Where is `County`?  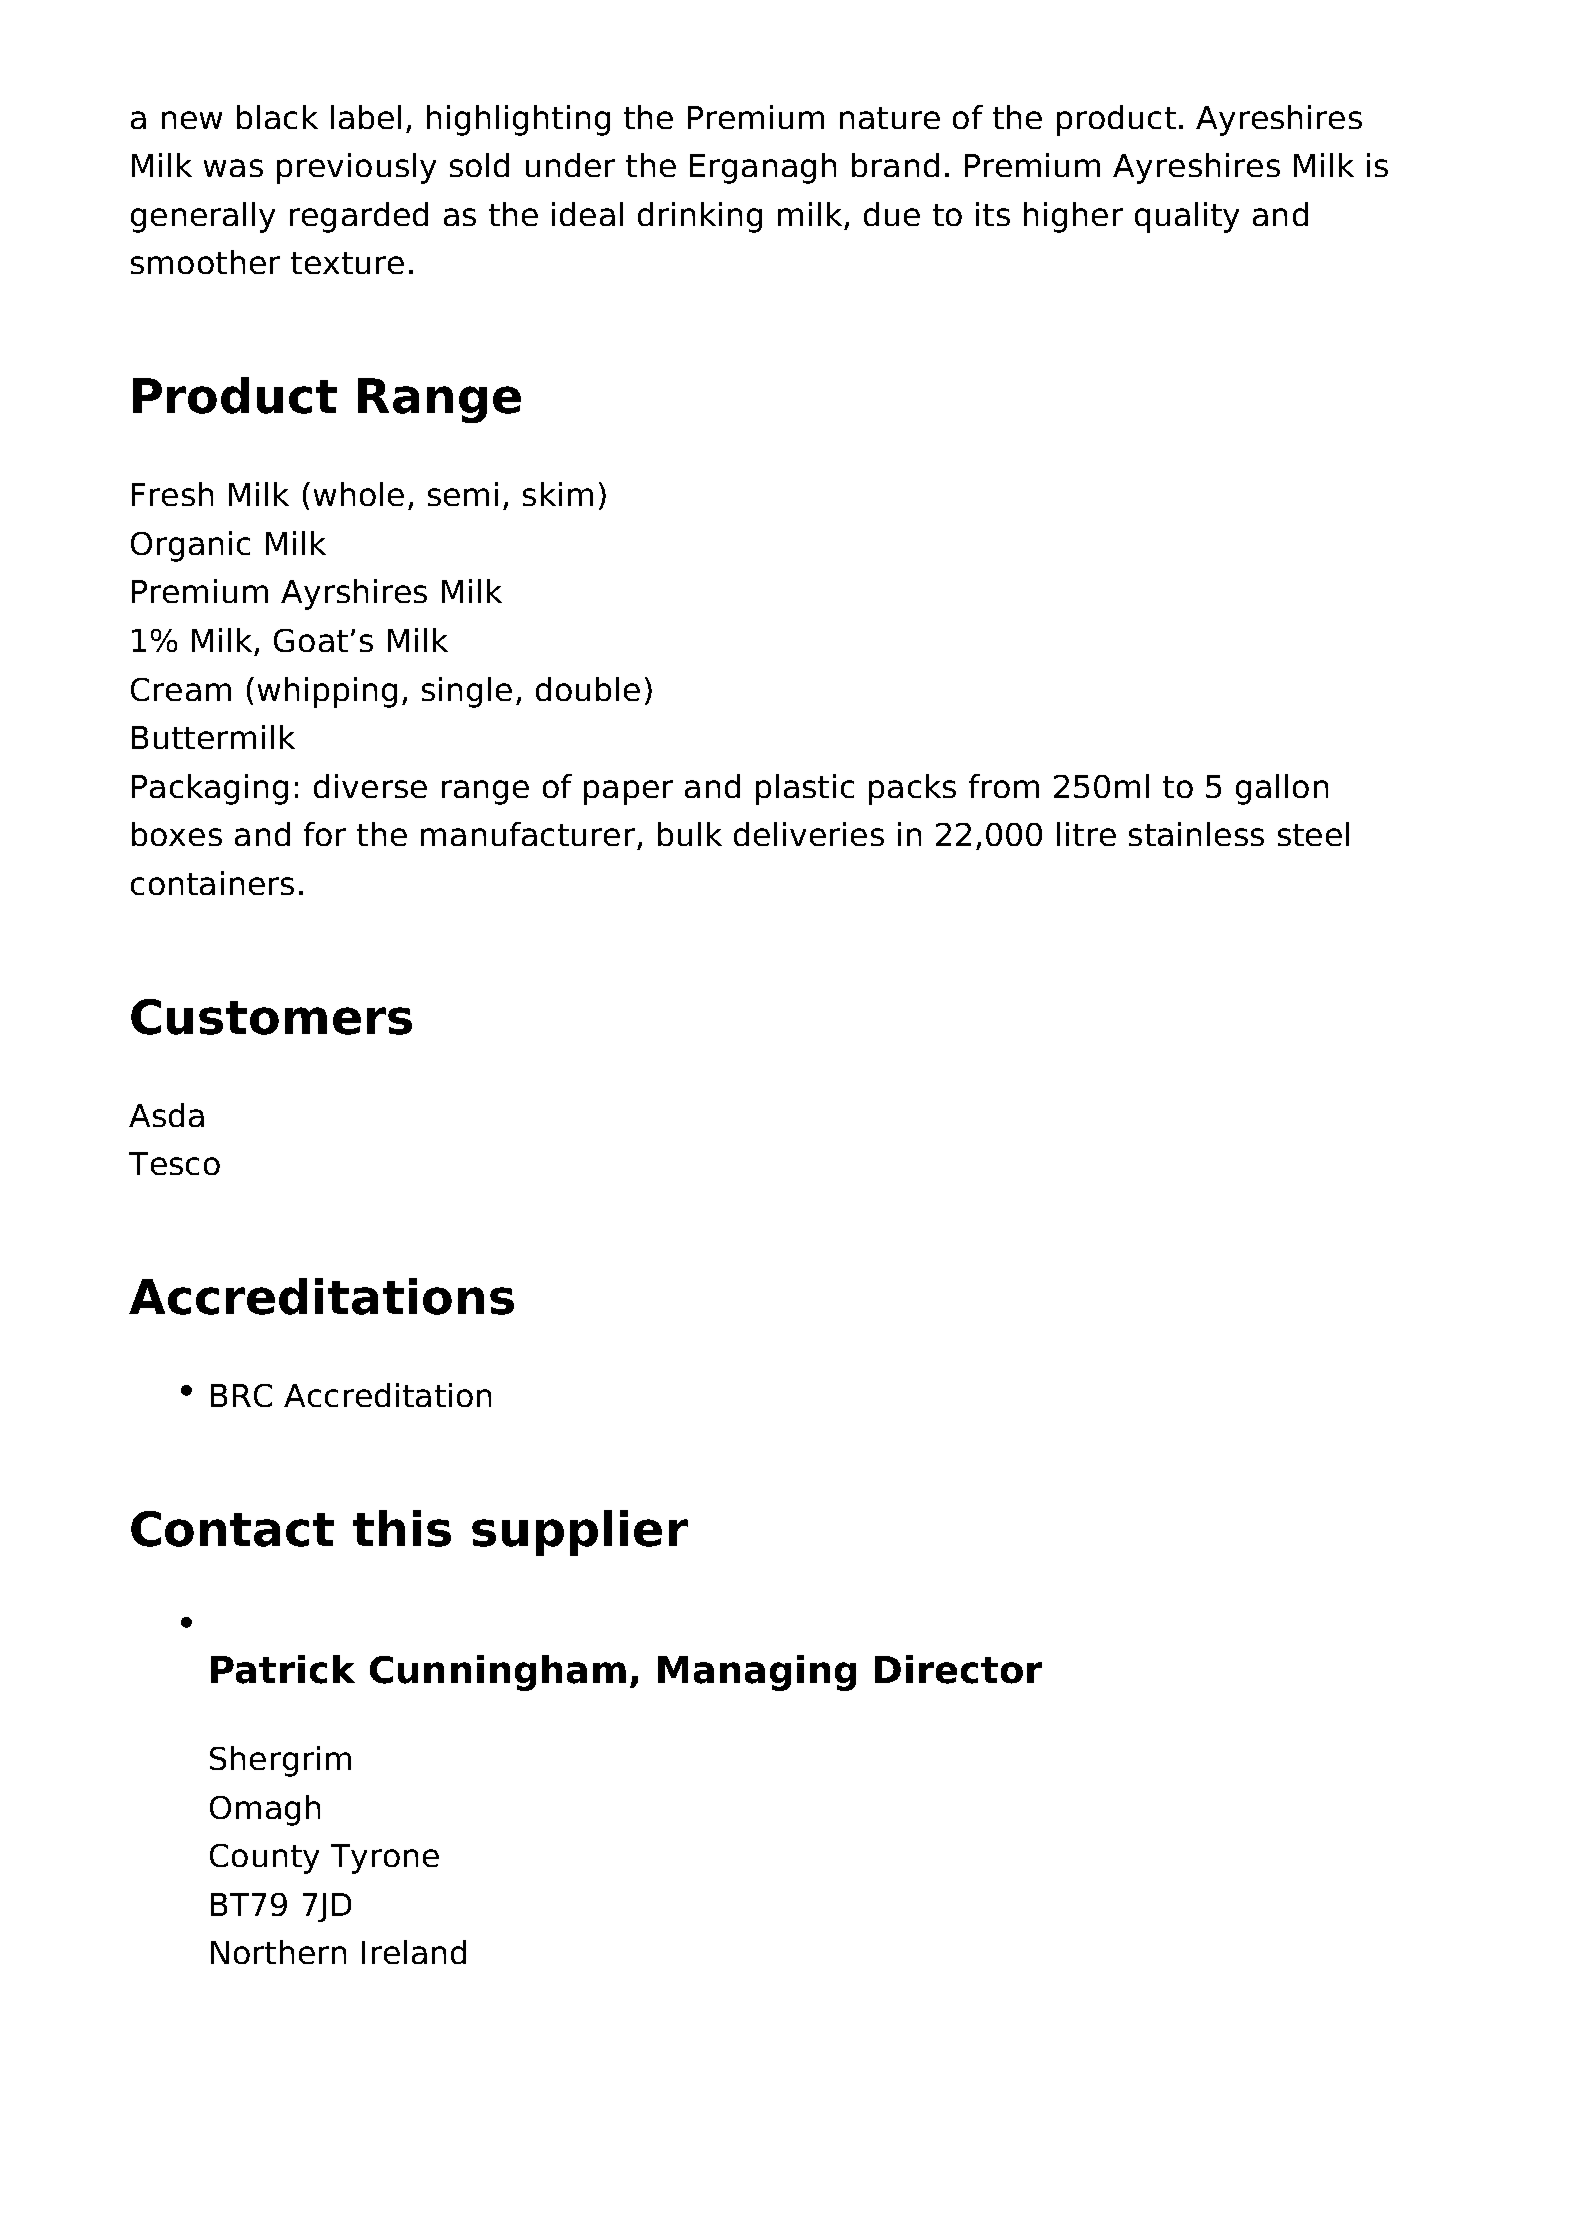
County is located at coordinates (264, 1859).
